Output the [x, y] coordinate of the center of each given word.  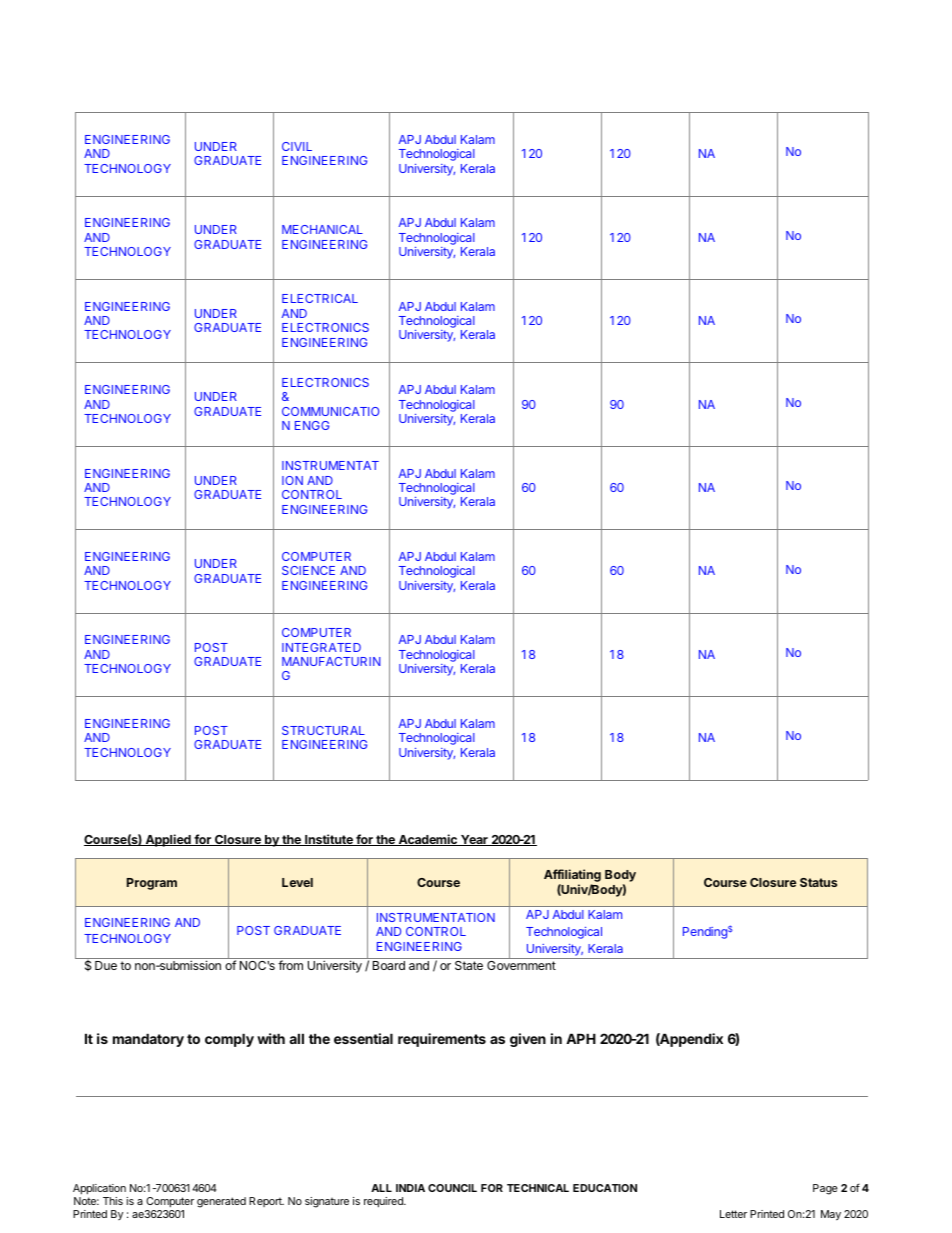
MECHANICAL [322, 229]
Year [474, 840]
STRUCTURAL [323, 730]
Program [152, 884]
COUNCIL [452, 1188]
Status [818, 882]
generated [221, 1202]
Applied [168, 840]
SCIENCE [308, 570]
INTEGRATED [321, 647]
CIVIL [297, 146]
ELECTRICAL [320, 298]
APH [581, 1038]
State [469, 965]
